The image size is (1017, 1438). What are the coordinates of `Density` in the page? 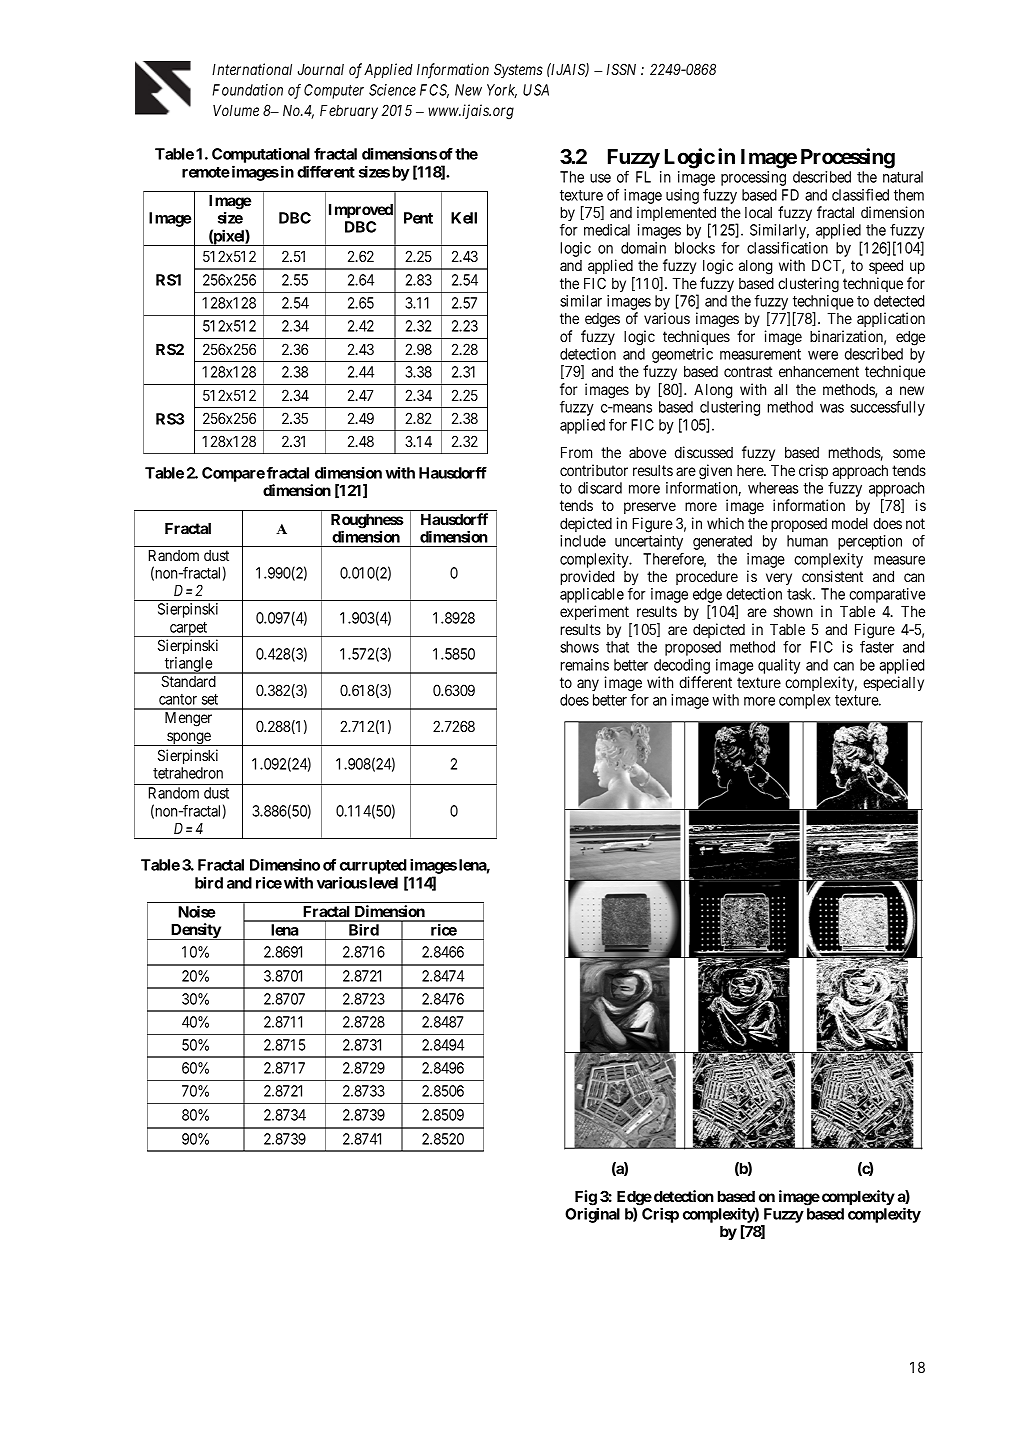 It's located at (195, 931).
